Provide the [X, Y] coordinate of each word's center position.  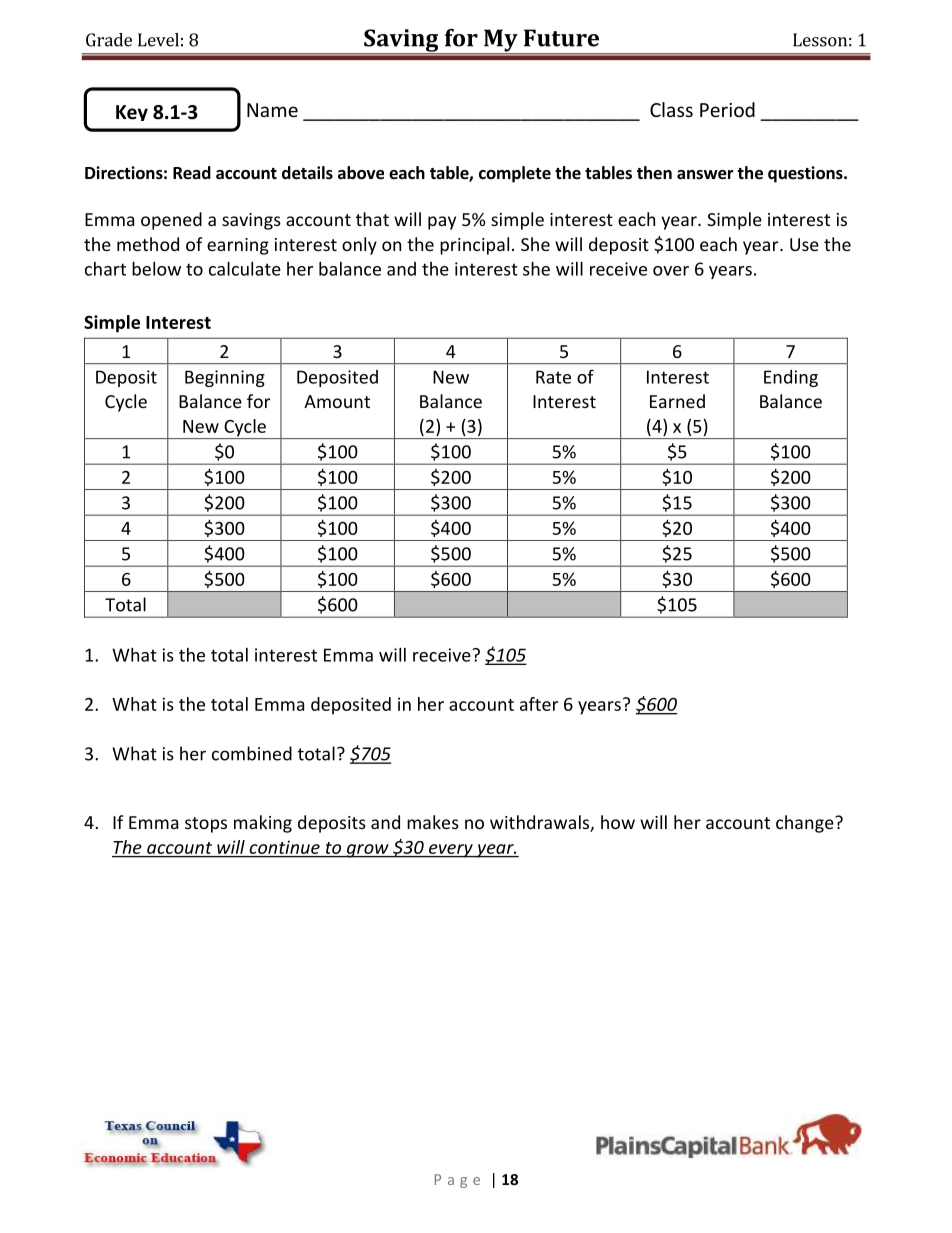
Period [727, 109]
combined [252, 753]
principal [474, 246]
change [806, 824]
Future [561, 38]
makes [433, 822]
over [671, 271]
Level [158, 40]
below [156, 268]
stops [206, 825]
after [539, 704]
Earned [677, 401]
